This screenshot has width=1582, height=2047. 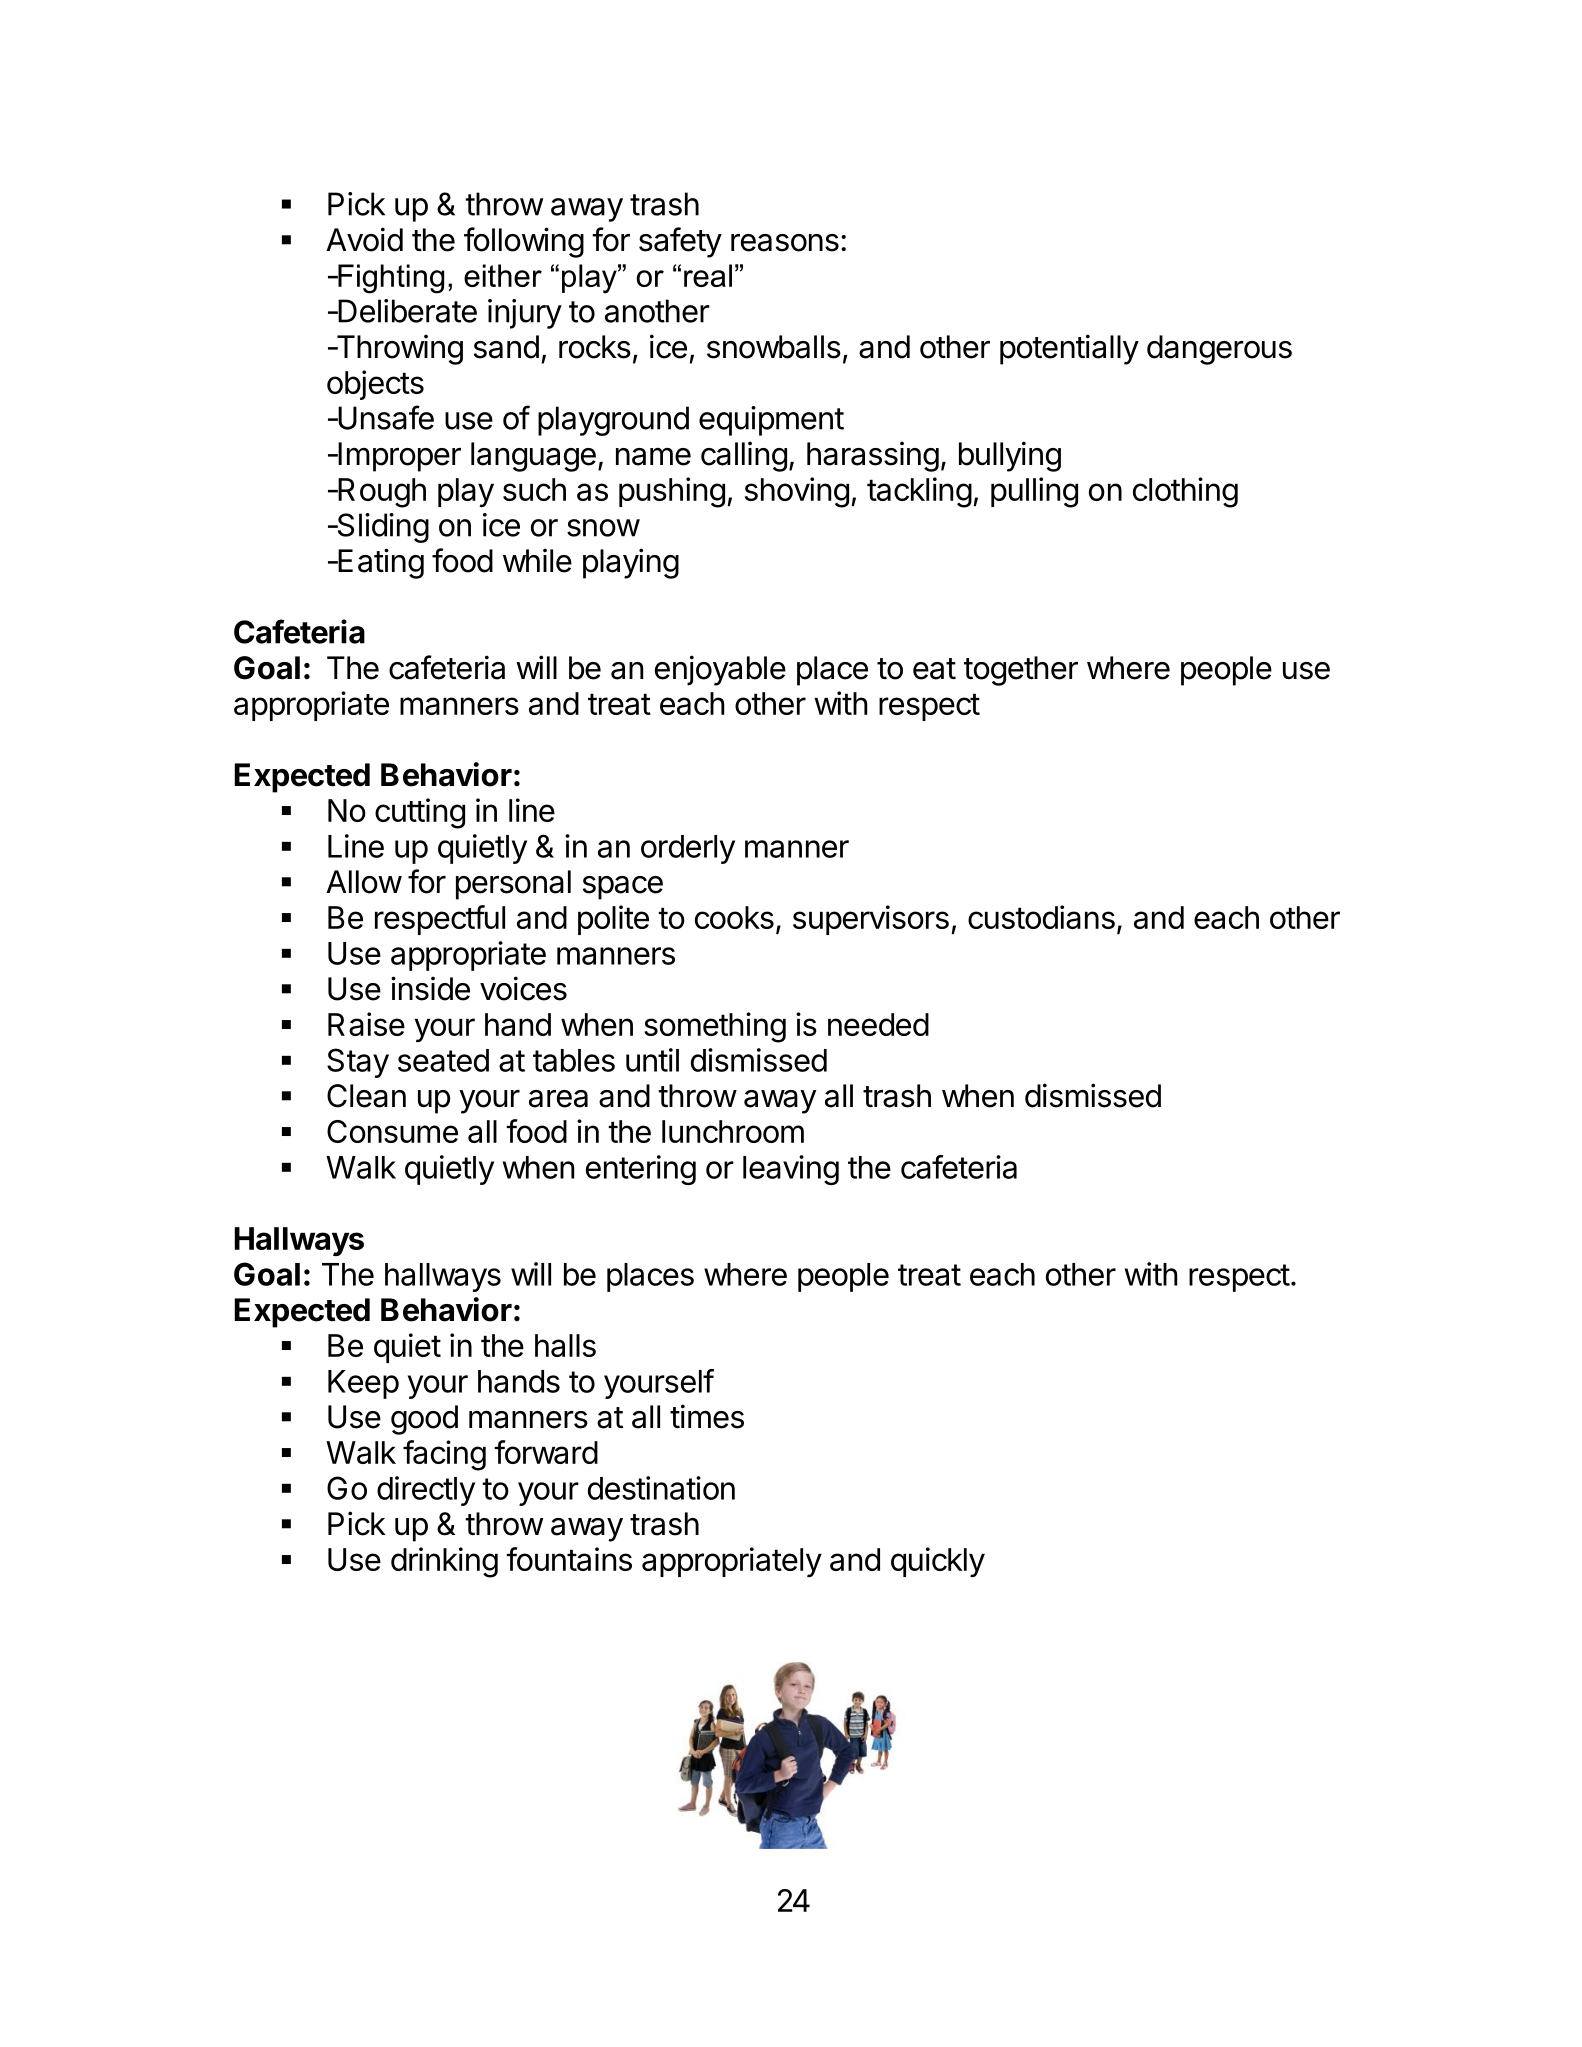 I want to click on together, so click(x=1021, y=671).
